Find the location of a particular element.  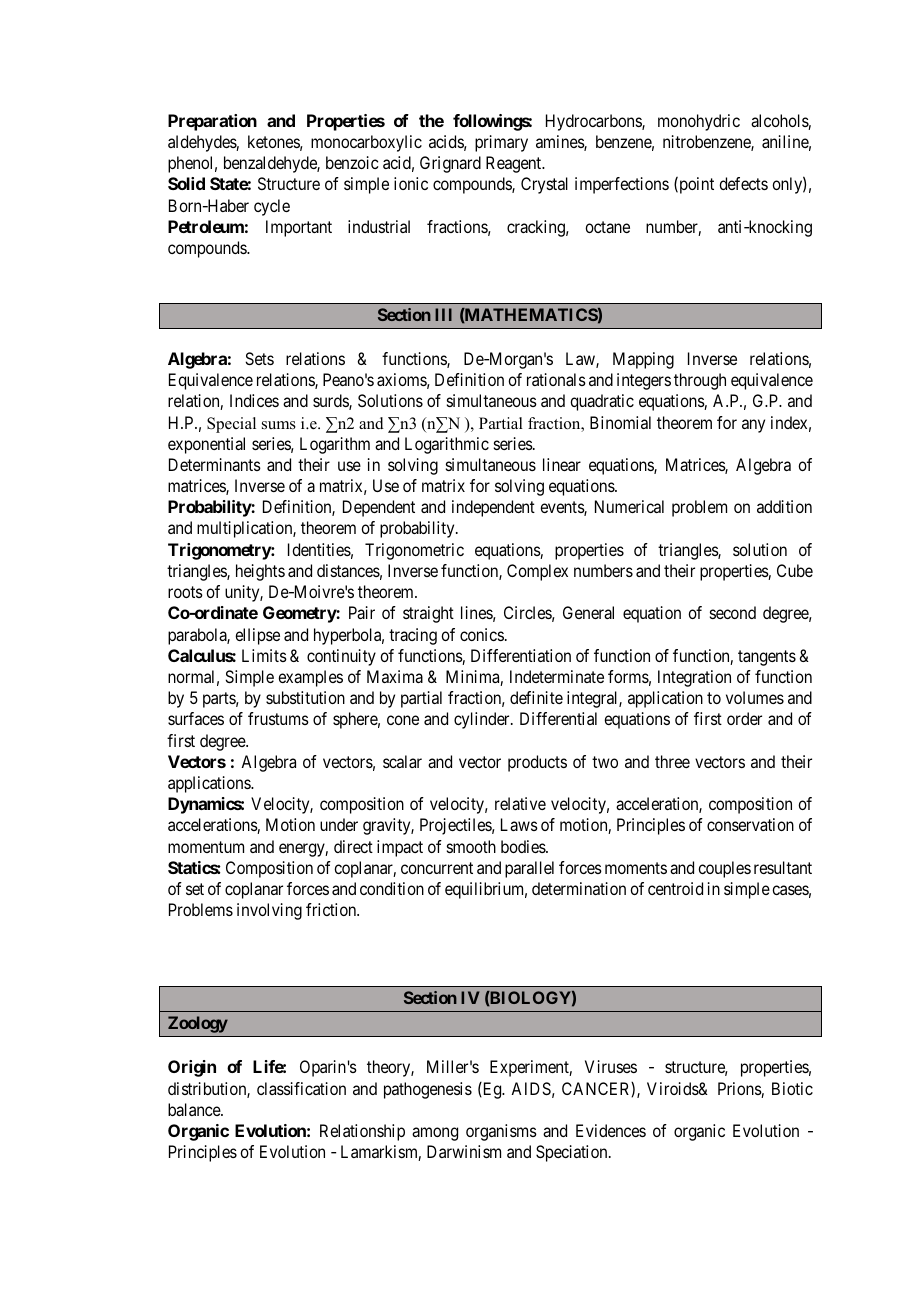

Preparation is located at coordinates (212, 122).
